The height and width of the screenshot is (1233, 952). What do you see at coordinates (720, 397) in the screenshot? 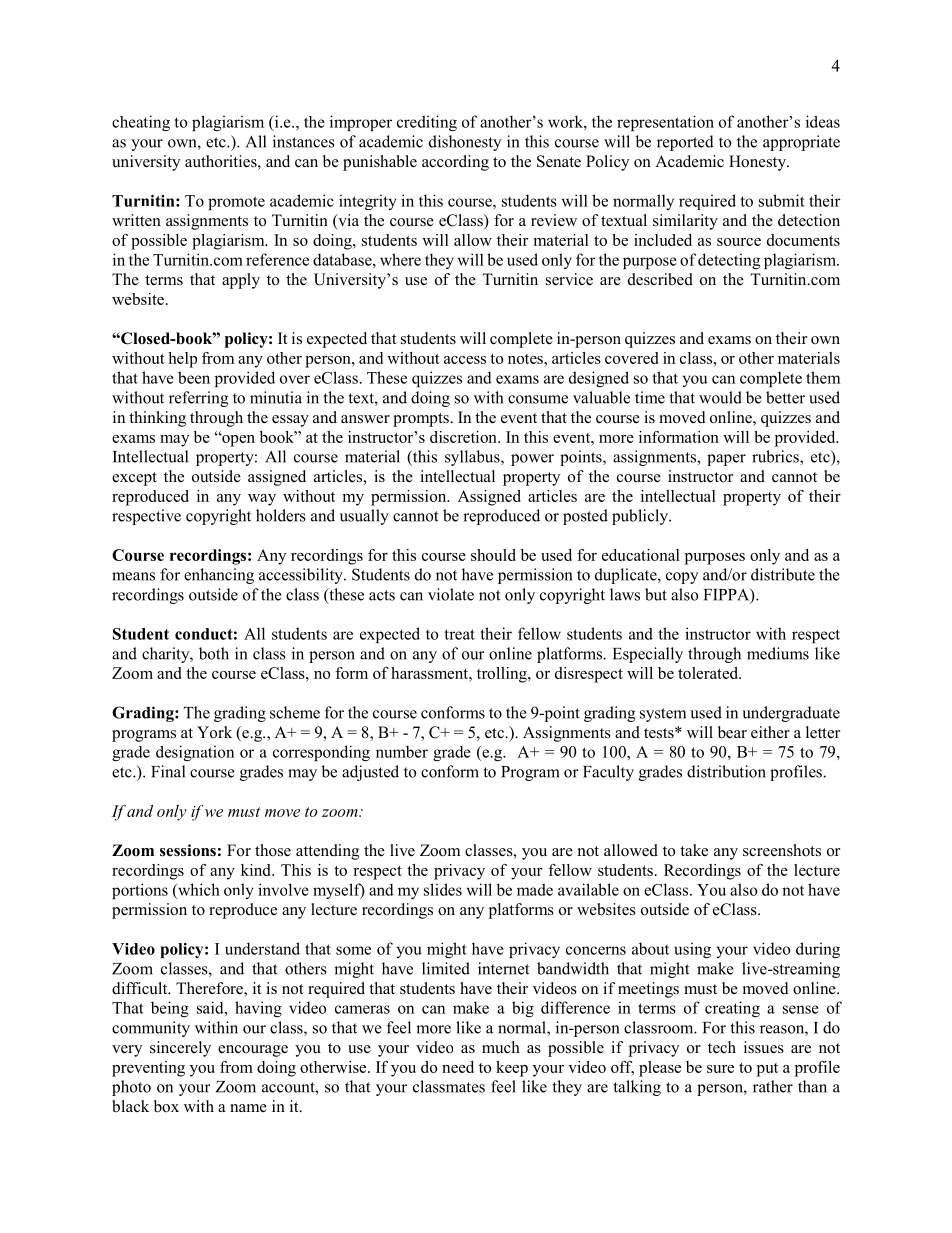
I see `would` at bounding box center [720, 397].
